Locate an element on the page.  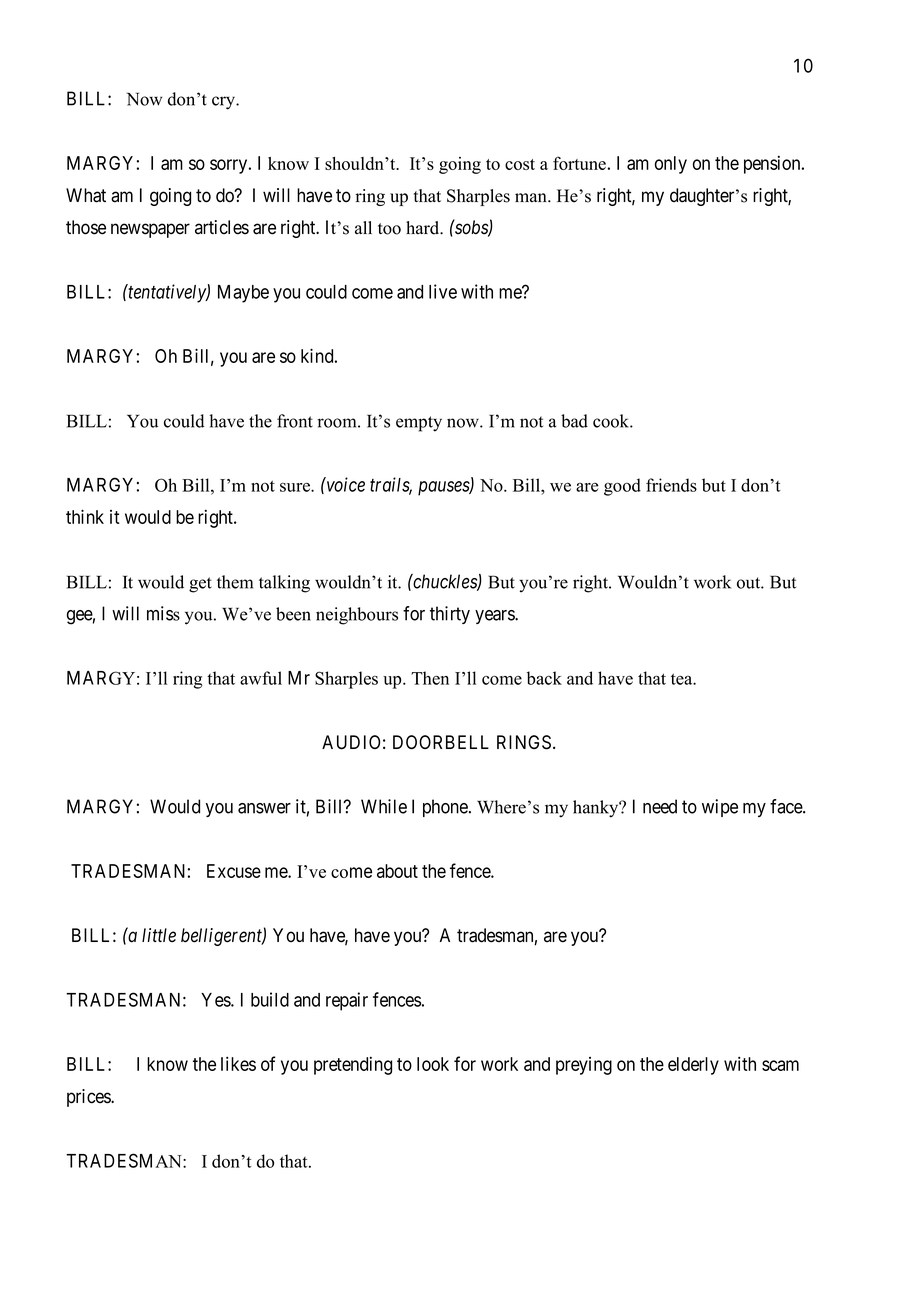
likes is located at coordinates (238, 1064).
